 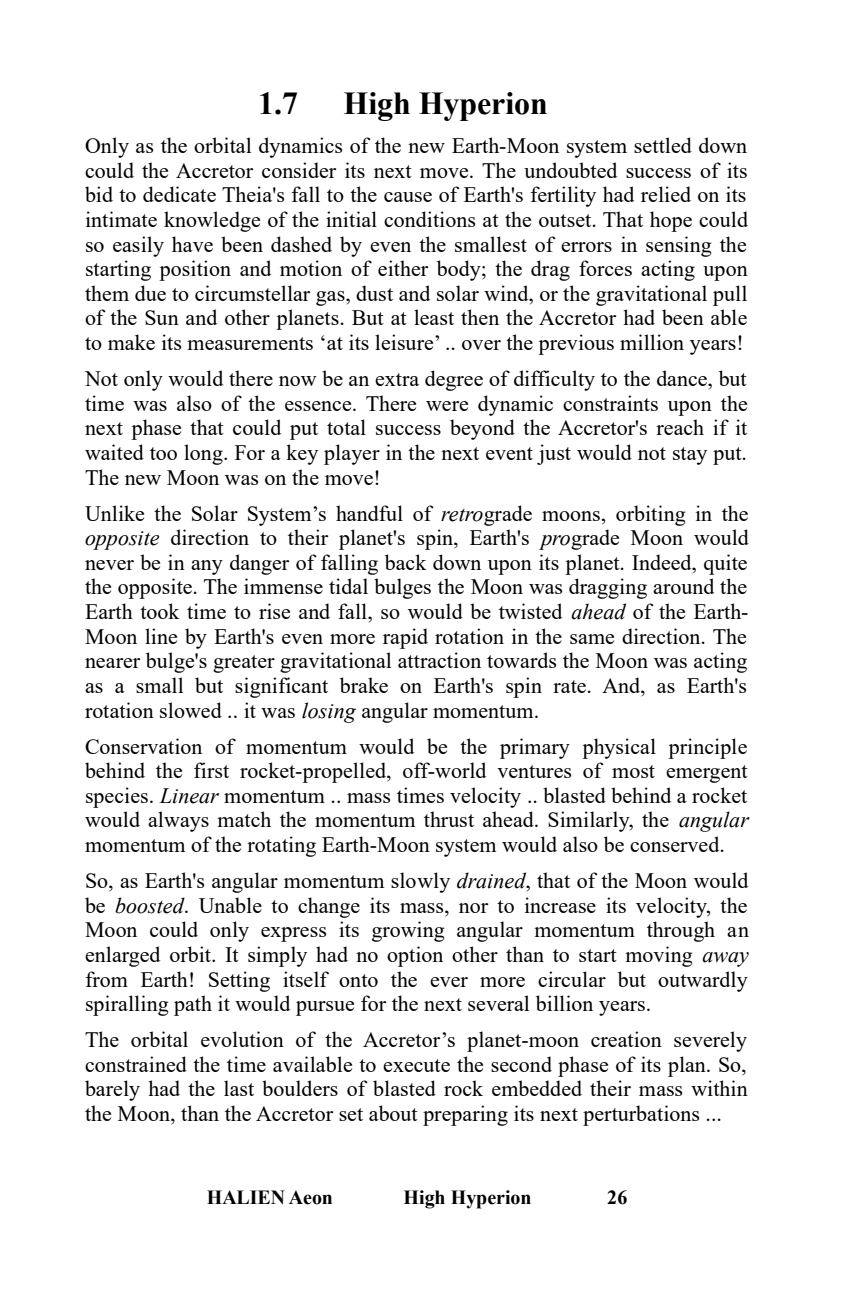 What do you see at coordinates (179, 194) in the screenshot?
I see `dedicate` at bounding box center [179, 194].
